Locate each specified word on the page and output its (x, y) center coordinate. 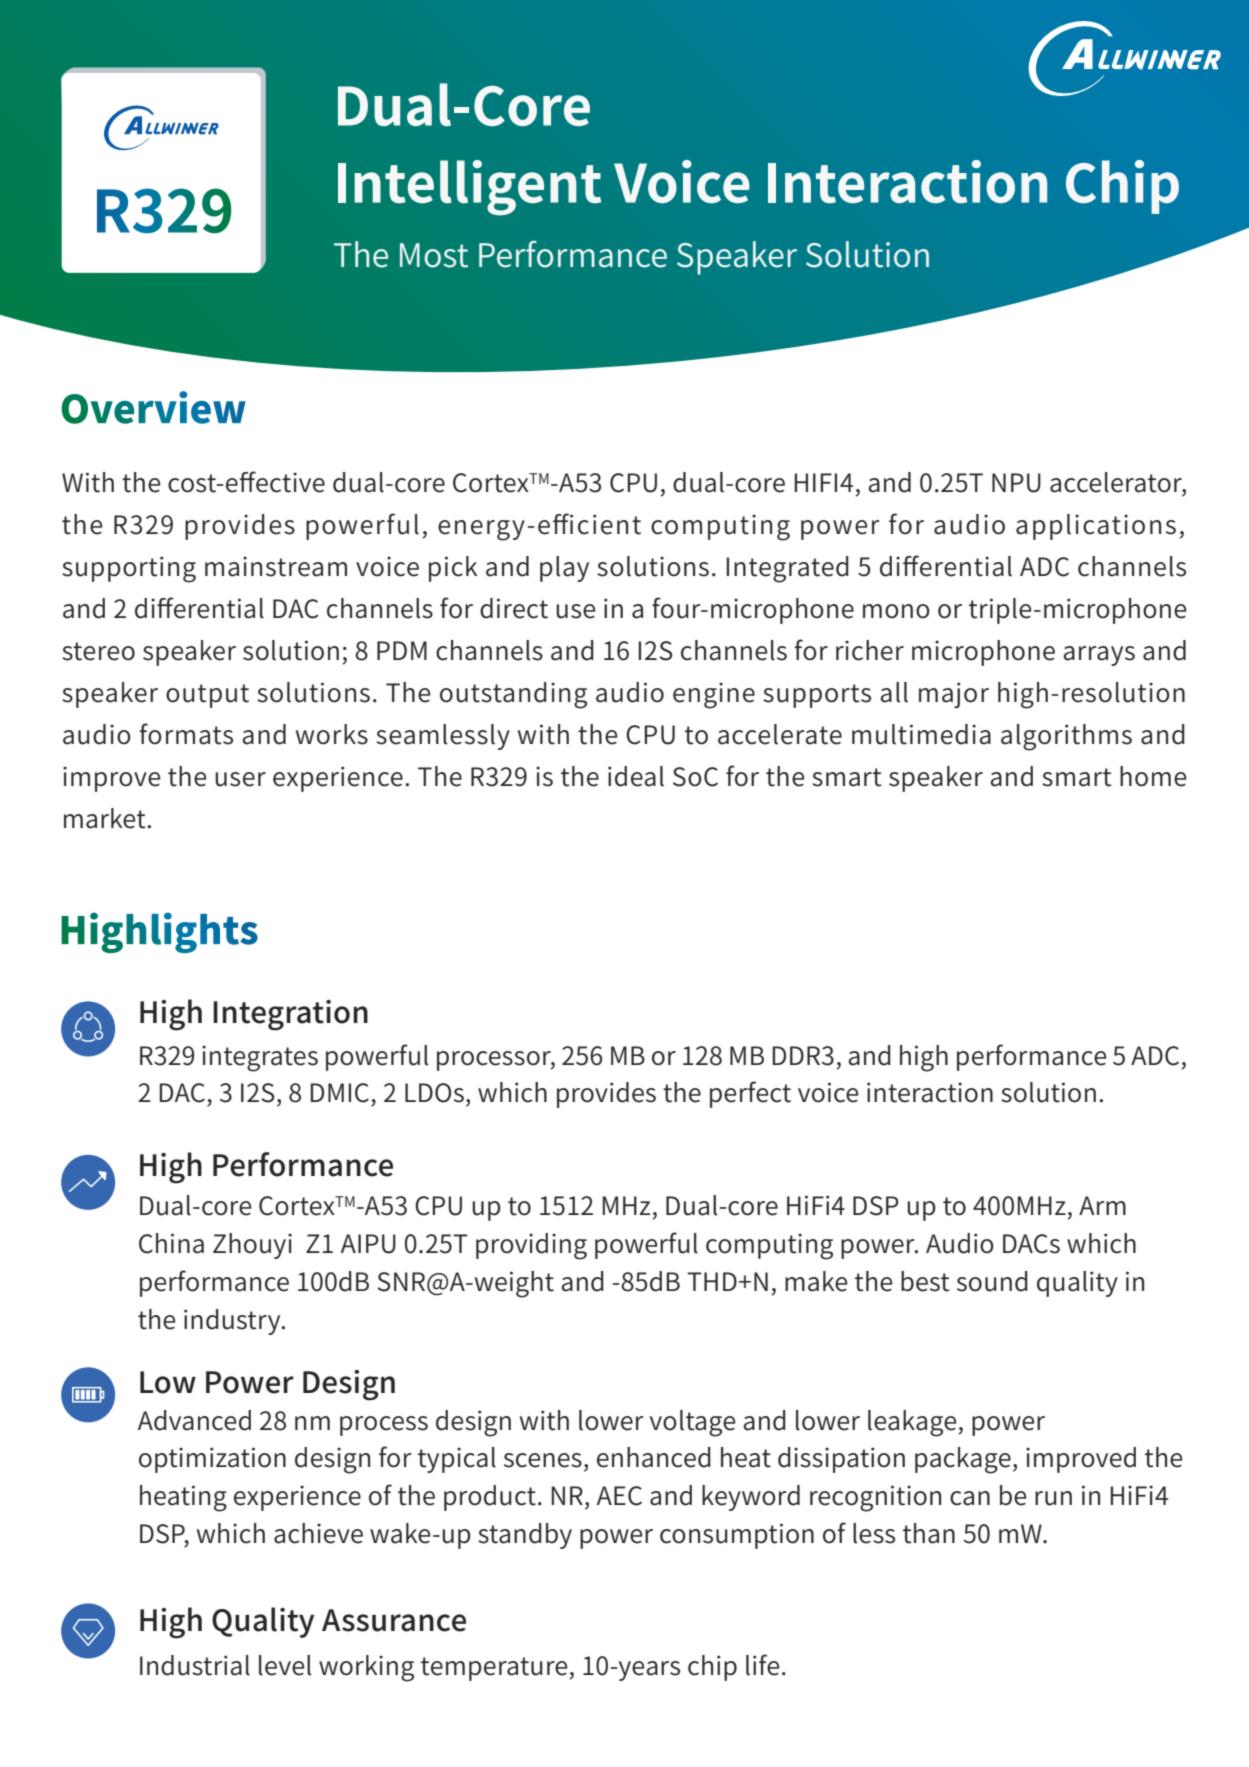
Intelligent (469, 188)
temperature (495, 1669)
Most (434, 255)
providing (531, 1246)
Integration (290, 1015)
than (929, 1533)
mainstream (276, 566)
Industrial (195, 1665)
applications (1096, 527)
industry (233, 1322)
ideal (636, 776)
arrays (1099, 656)
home (1153, 776)
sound (992, 1281)
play (564, 569)
